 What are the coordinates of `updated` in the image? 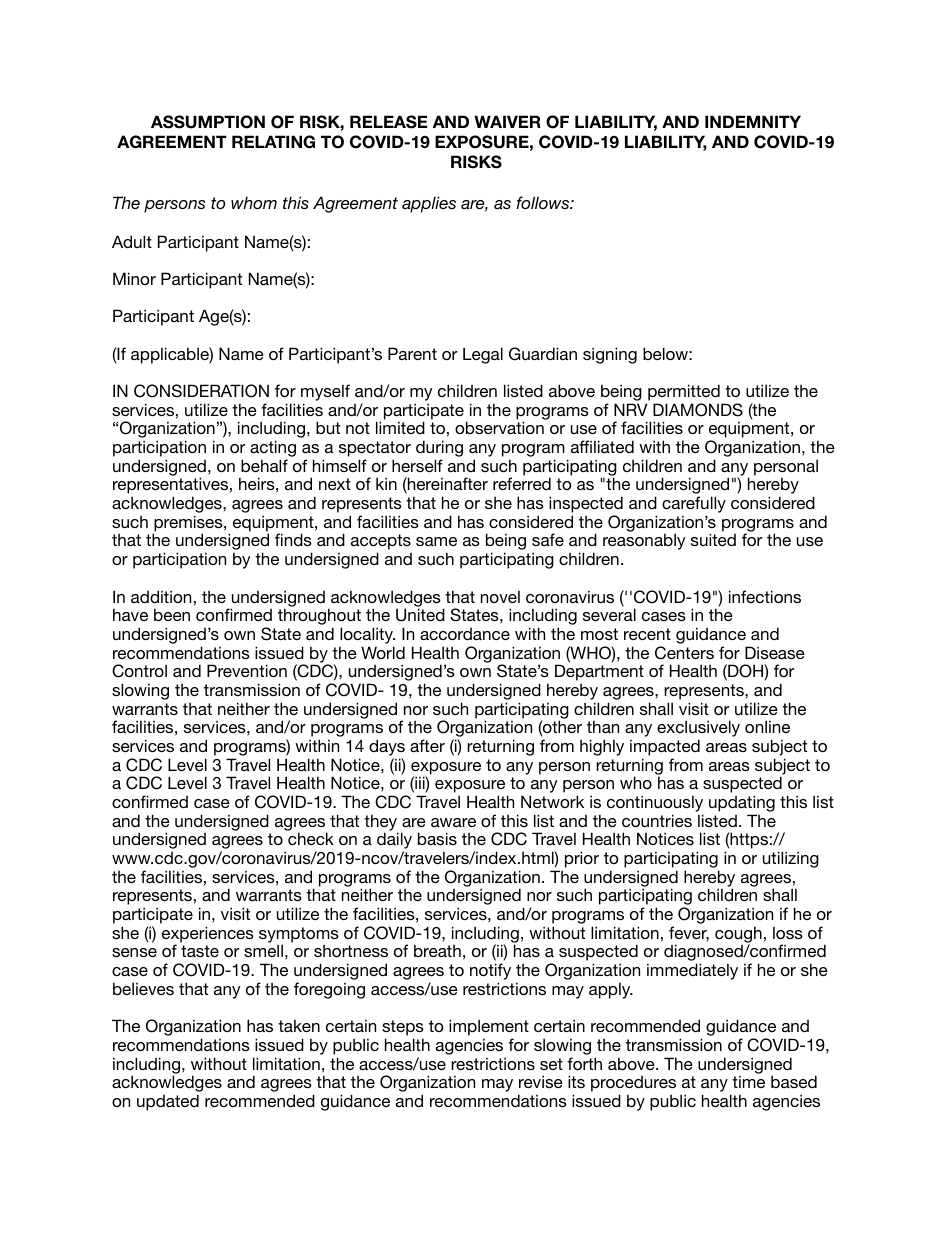 It's located at (168, 1102).
